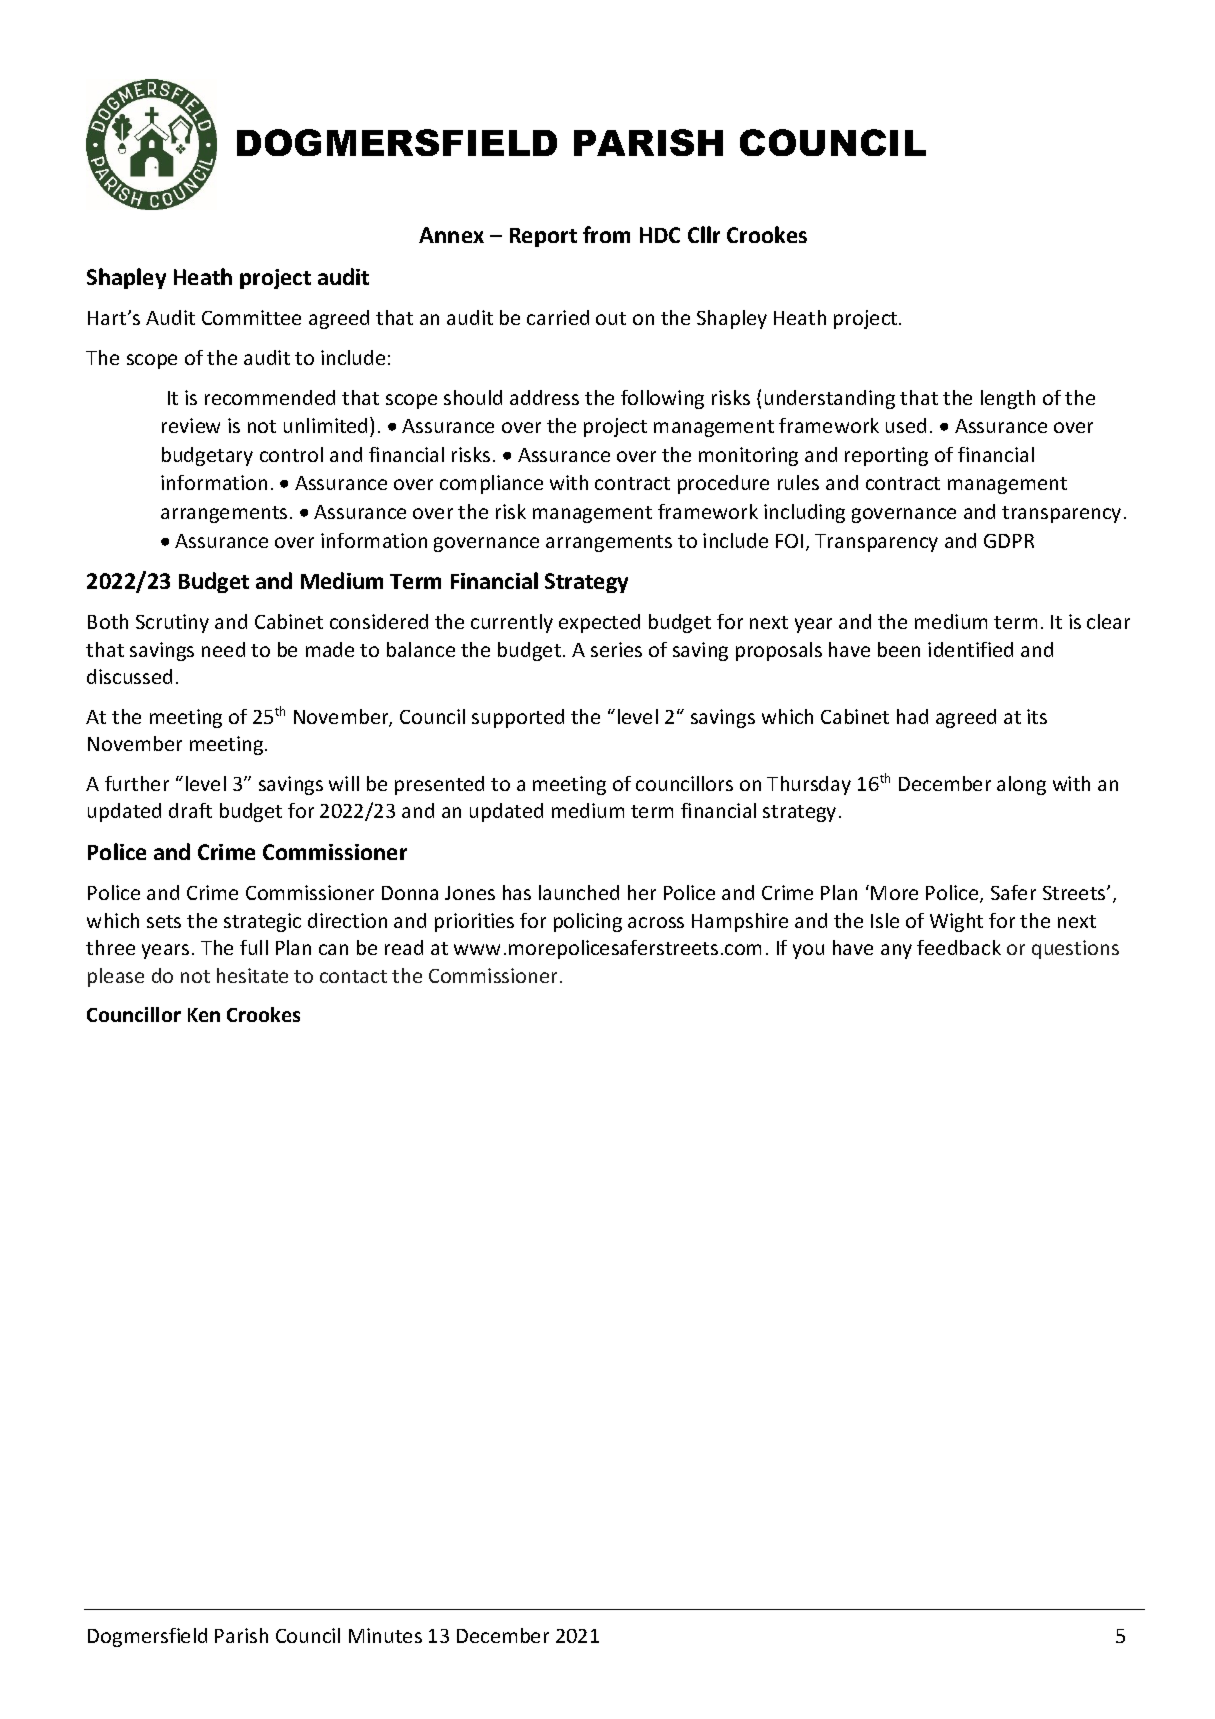 Image resolution: width=1215 pixels, height=1719 pixels. I want to click on length, so click(1008, 399).
